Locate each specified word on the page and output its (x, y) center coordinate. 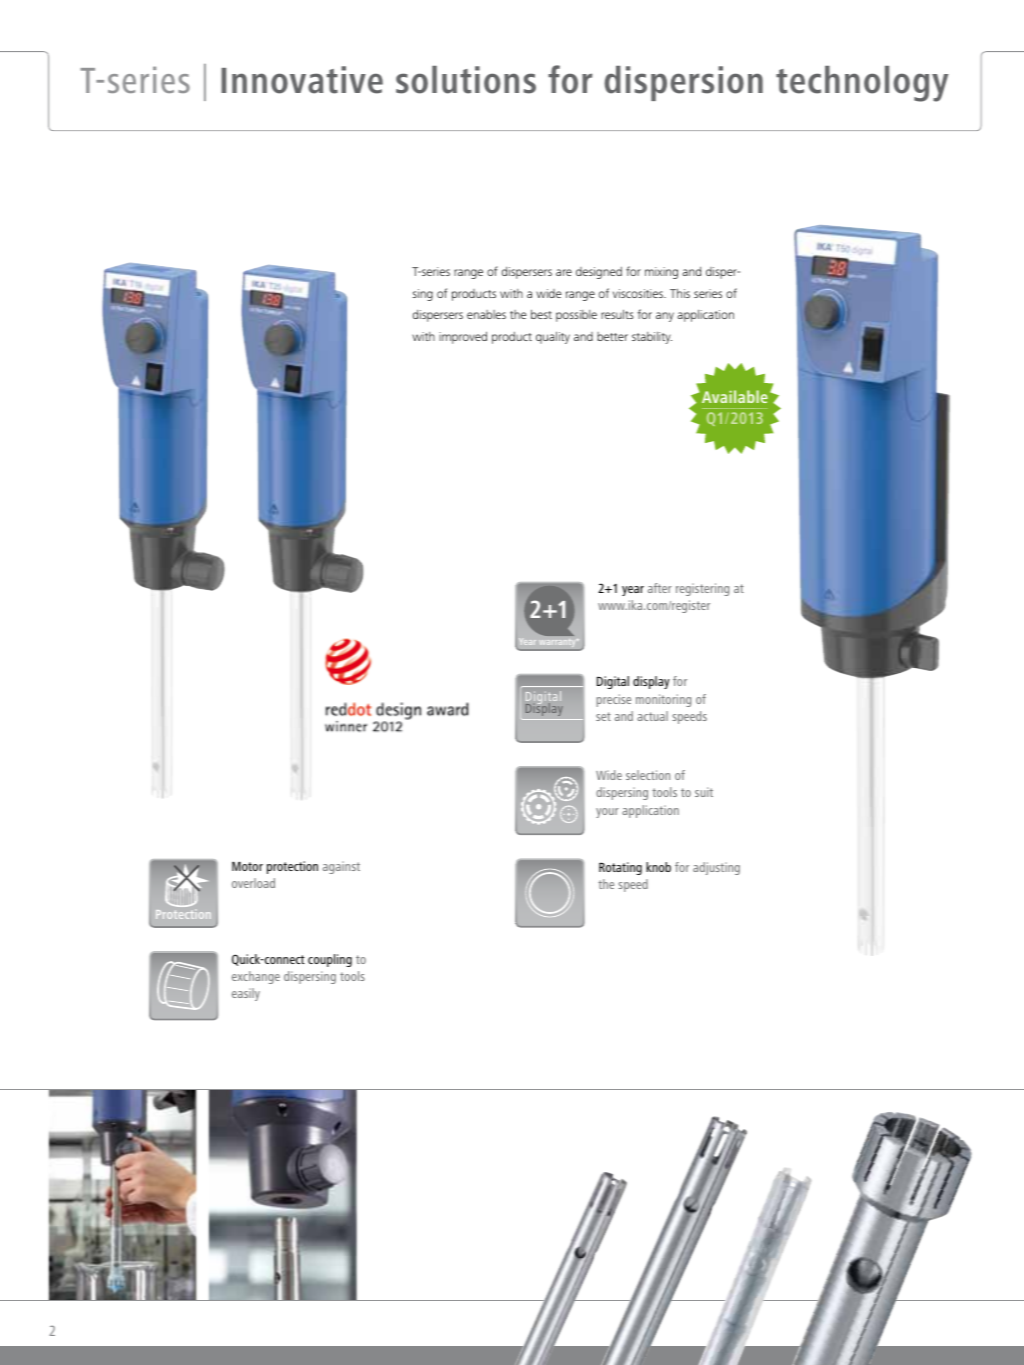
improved (463, 337)
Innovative (302, 80)
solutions (466, 80)
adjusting (716, 868)
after (660, 588)
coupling (330, 960)
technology (862, 84)
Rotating (620, 868)
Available (735, 396)
